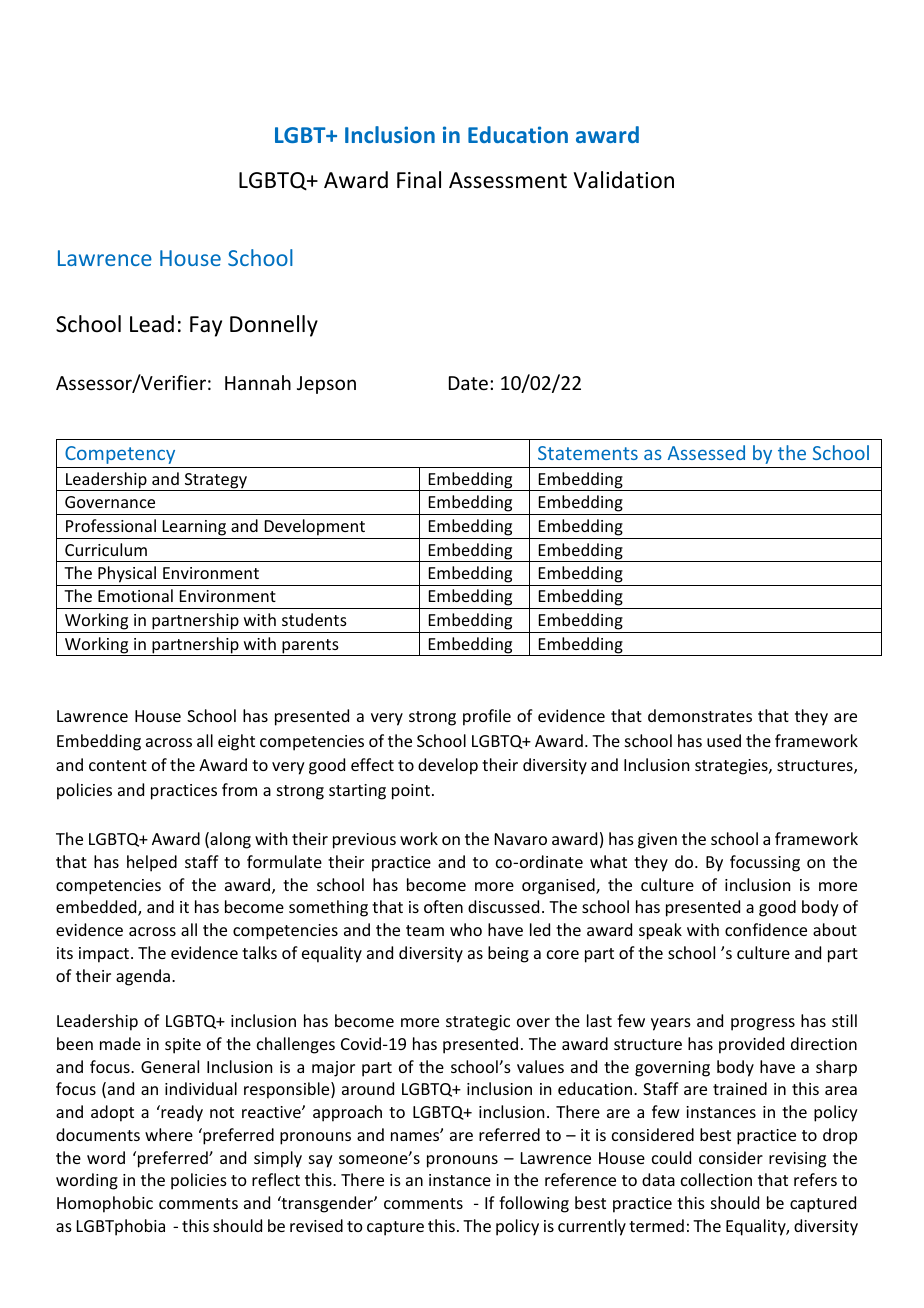 The image size is (924, 1308). Describe the element at coordinates (206, 326) in the screenshot. I see `Fay` at that location.
